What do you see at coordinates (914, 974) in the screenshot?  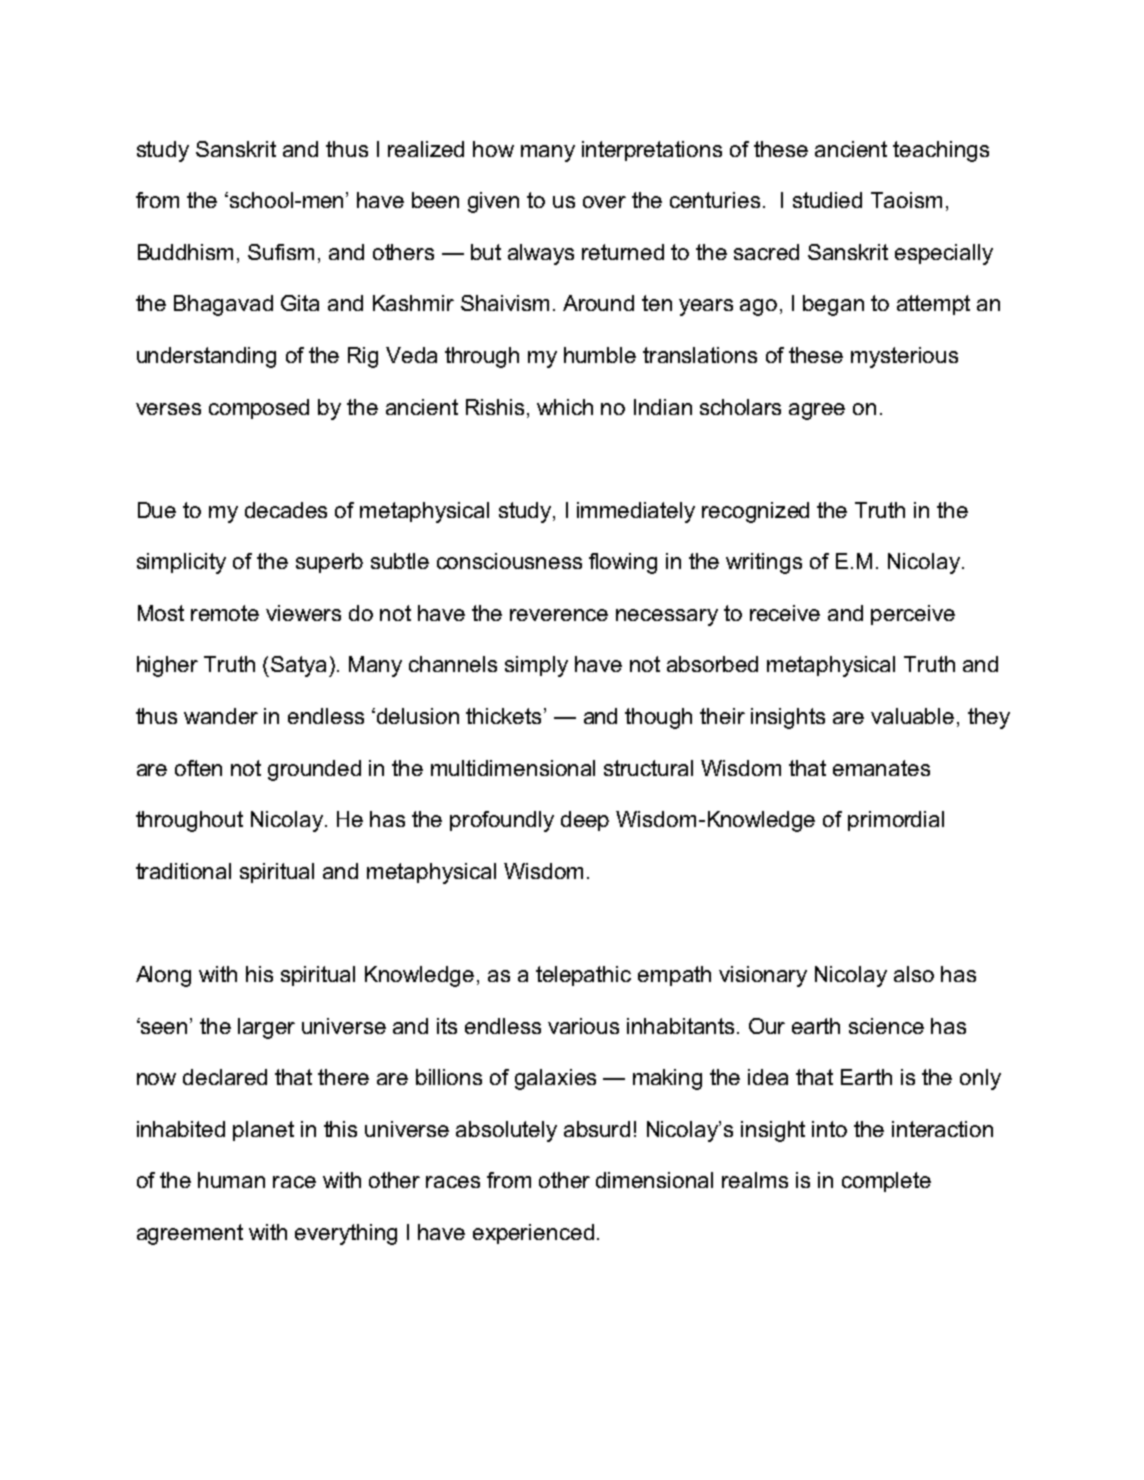 I see `also` at bounding box center [914, 974].
